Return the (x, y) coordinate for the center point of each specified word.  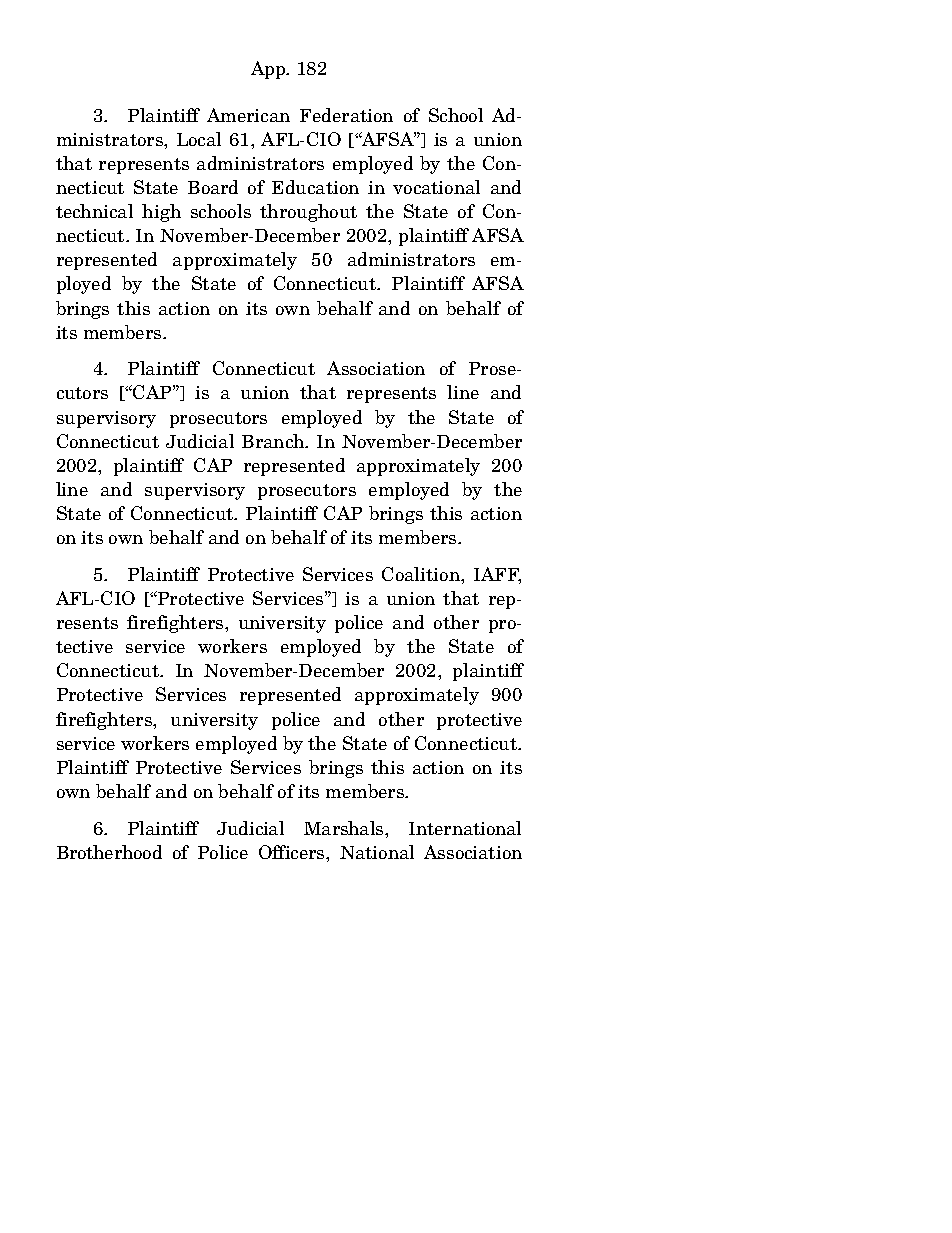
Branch (274, 441)
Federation (346, 115)
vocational (436, 187)
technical (94, 211)
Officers (293, 852)
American (248, 115)
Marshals (345, 828)
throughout (308, 213)
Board (213, 187)
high (161, 213)
